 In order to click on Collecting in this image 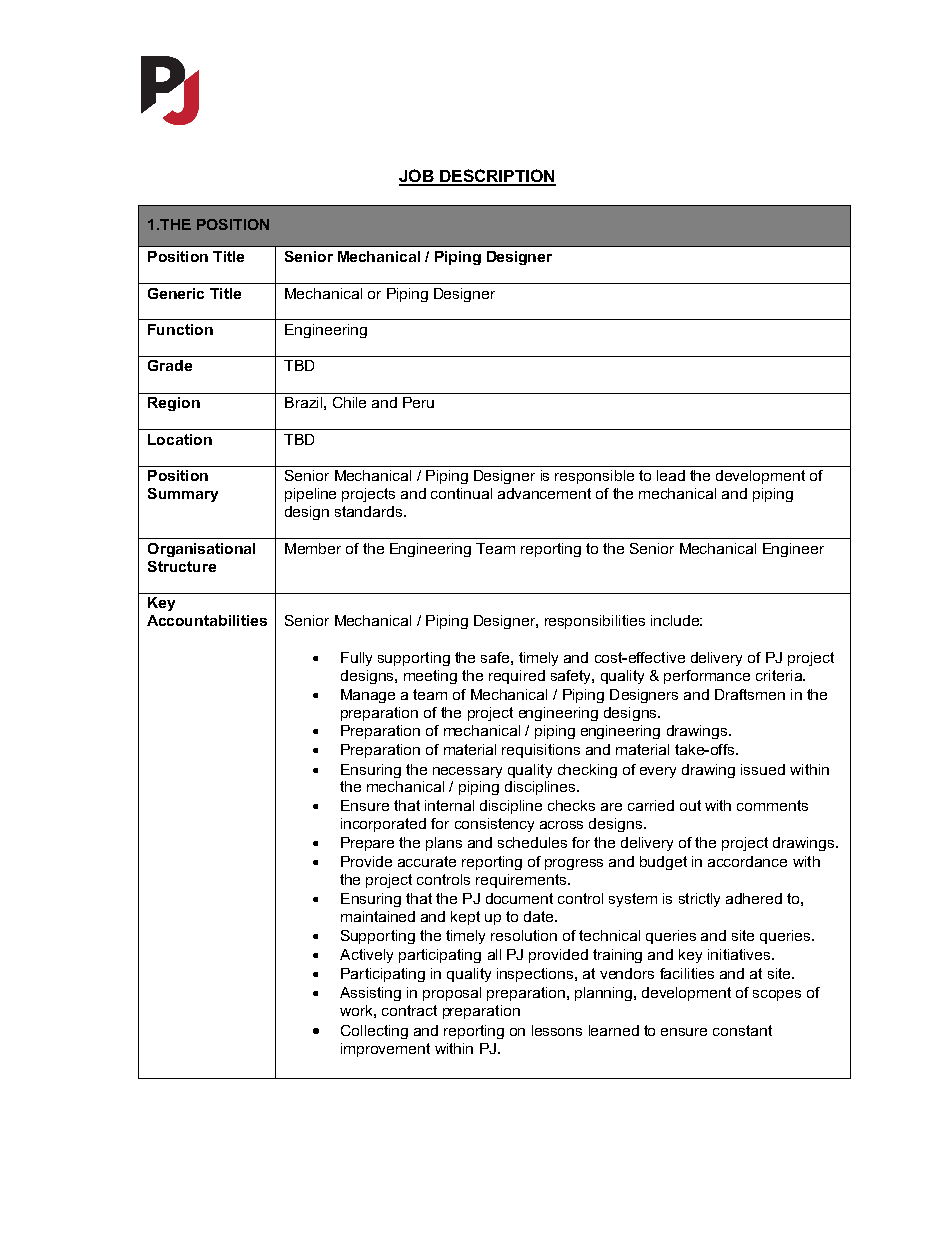, I will do `click(374, 1032)`.
